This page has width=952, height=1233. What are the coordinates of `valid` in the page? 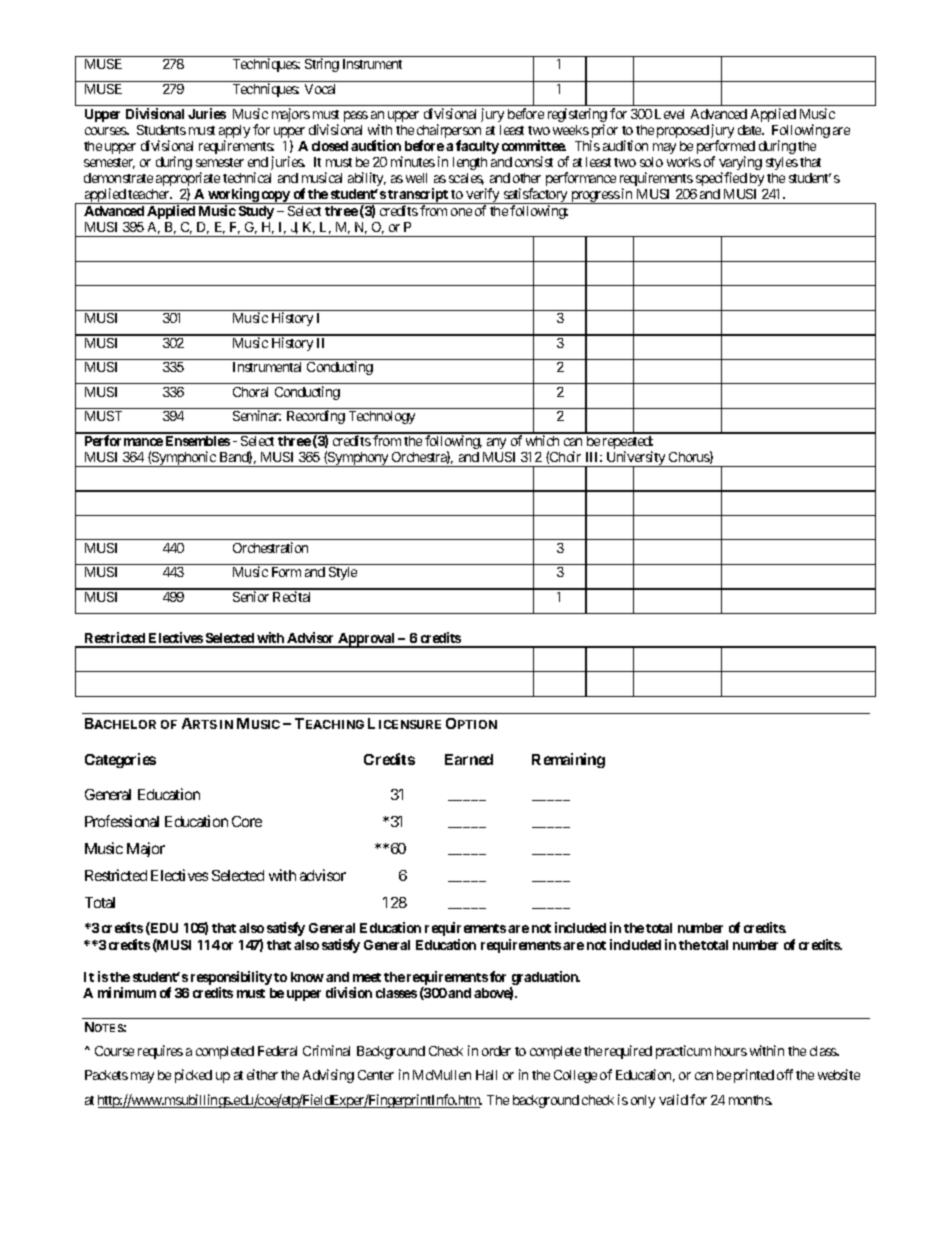 It's located at (673, 1099).
